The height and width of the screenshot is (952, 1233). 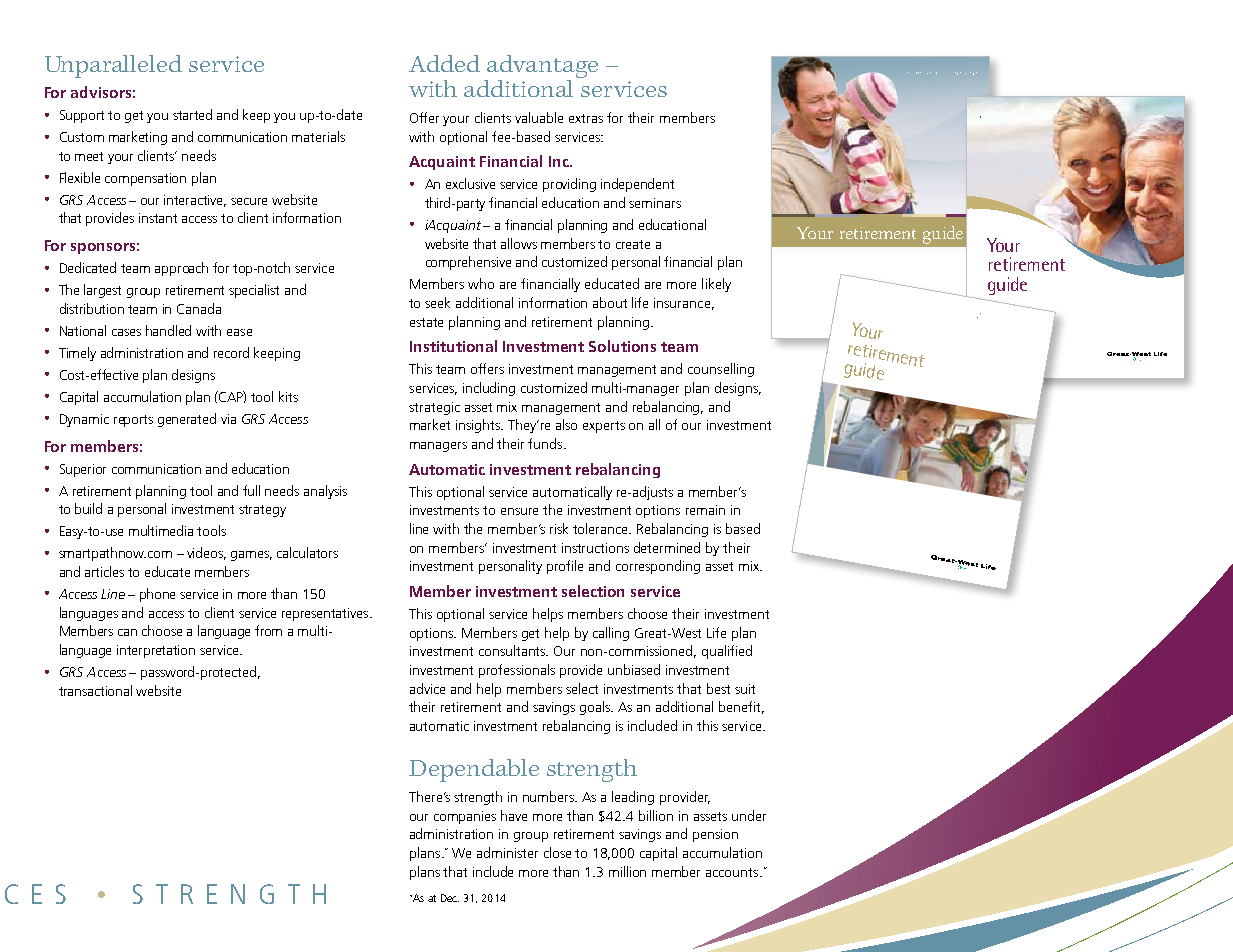 What do you see at coordinates (453, 346) in the screenshot?
I see `Institutional` at bounding box center [453, 346].
